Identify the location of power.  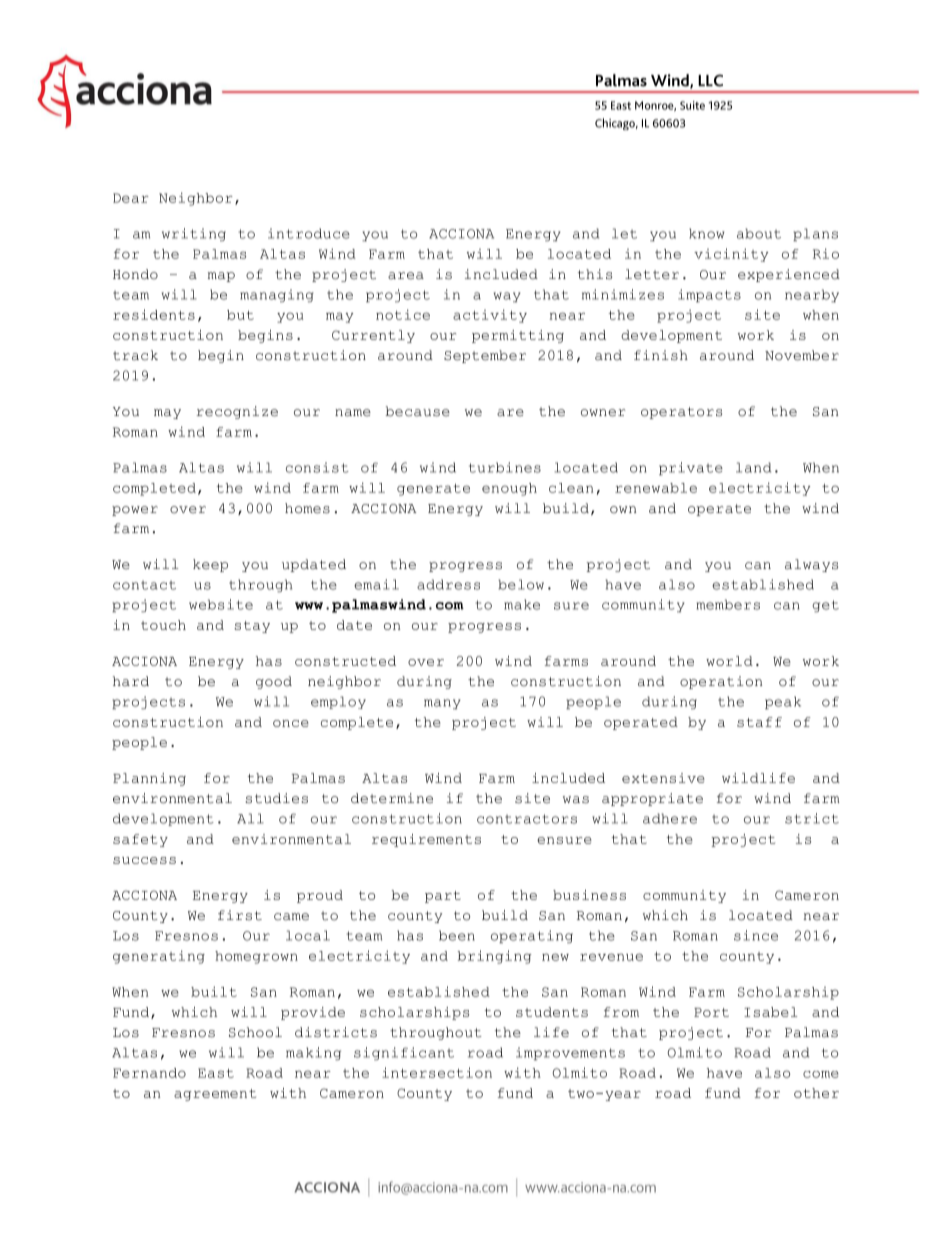
(135, 511).
